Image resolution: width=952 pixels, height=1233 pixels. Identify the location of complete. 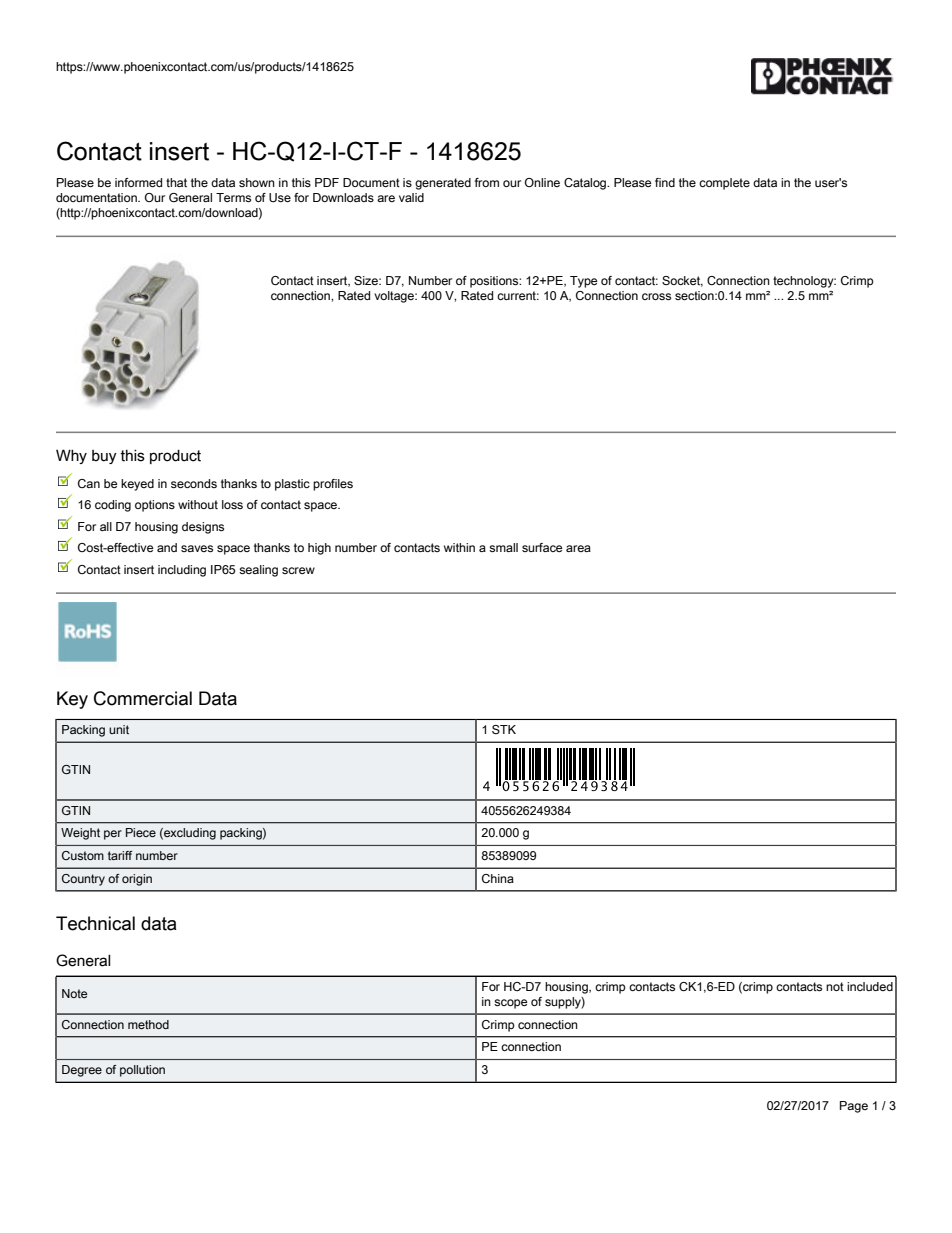
(724, 184).
